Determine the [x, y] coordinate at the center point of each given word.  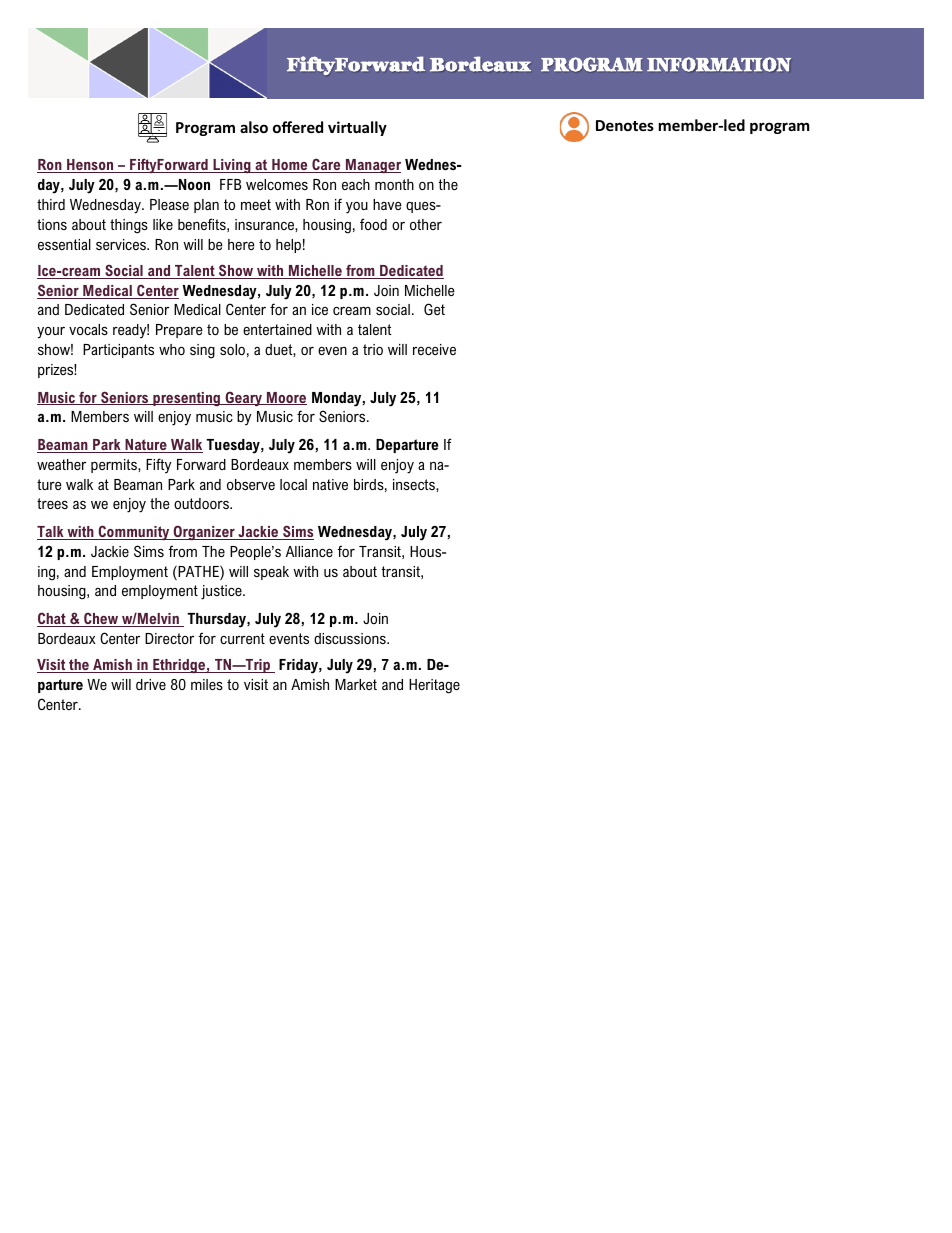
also [254, 127]
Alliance [309, 551]
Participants [118, 351]
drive [151, 684]
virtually [357, 128]
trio [373, 349]
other [426, 224]
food [373, 224]
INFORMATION [719, 64]
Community [134, 533]
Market [356, 684]
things [129, 226]
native [330, 484]
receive [434, 349]
